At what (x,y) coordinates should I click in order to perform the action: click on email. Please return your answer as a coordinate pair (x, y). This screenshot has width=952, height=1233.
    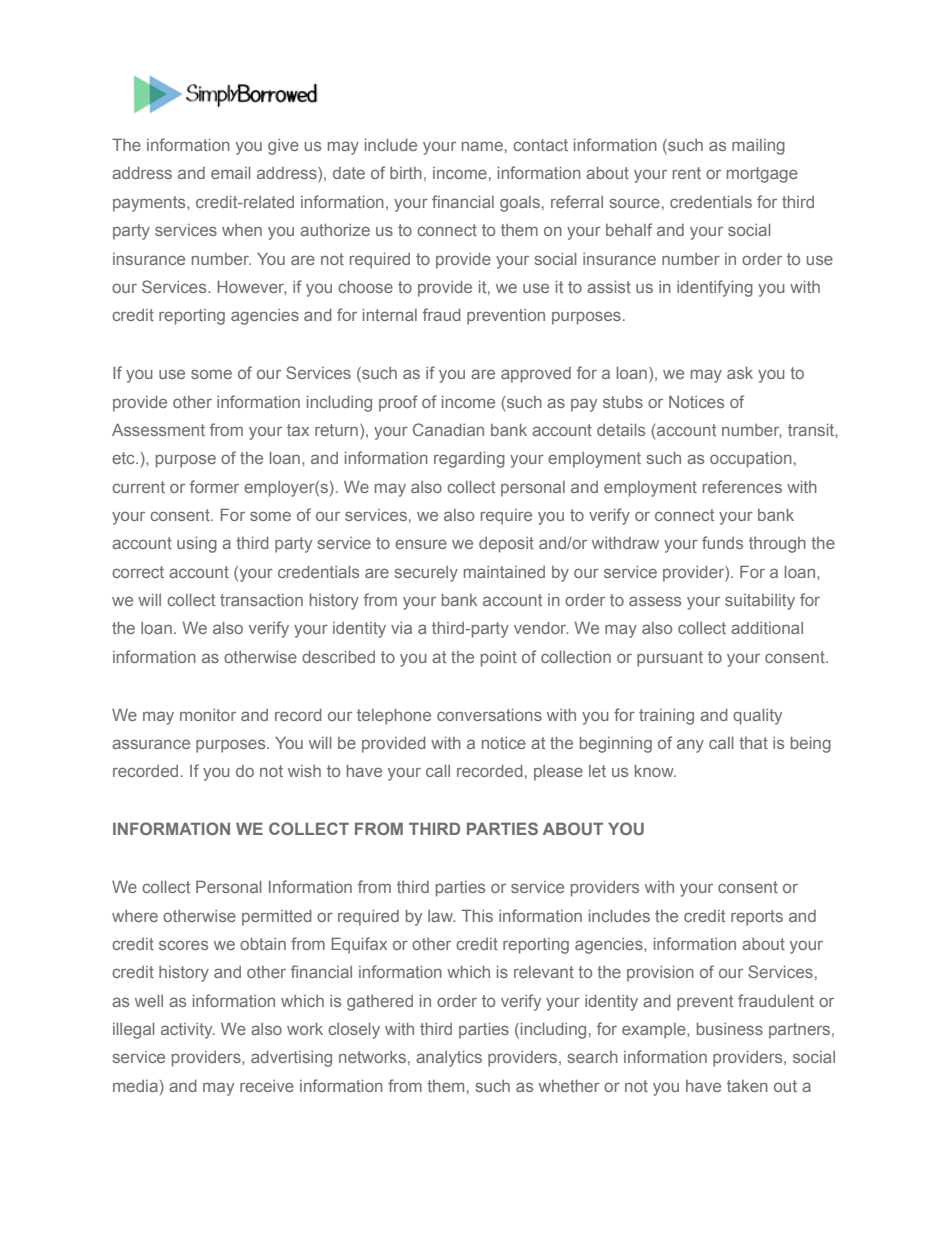
    Looking at the image, I should click on (230, 173).
